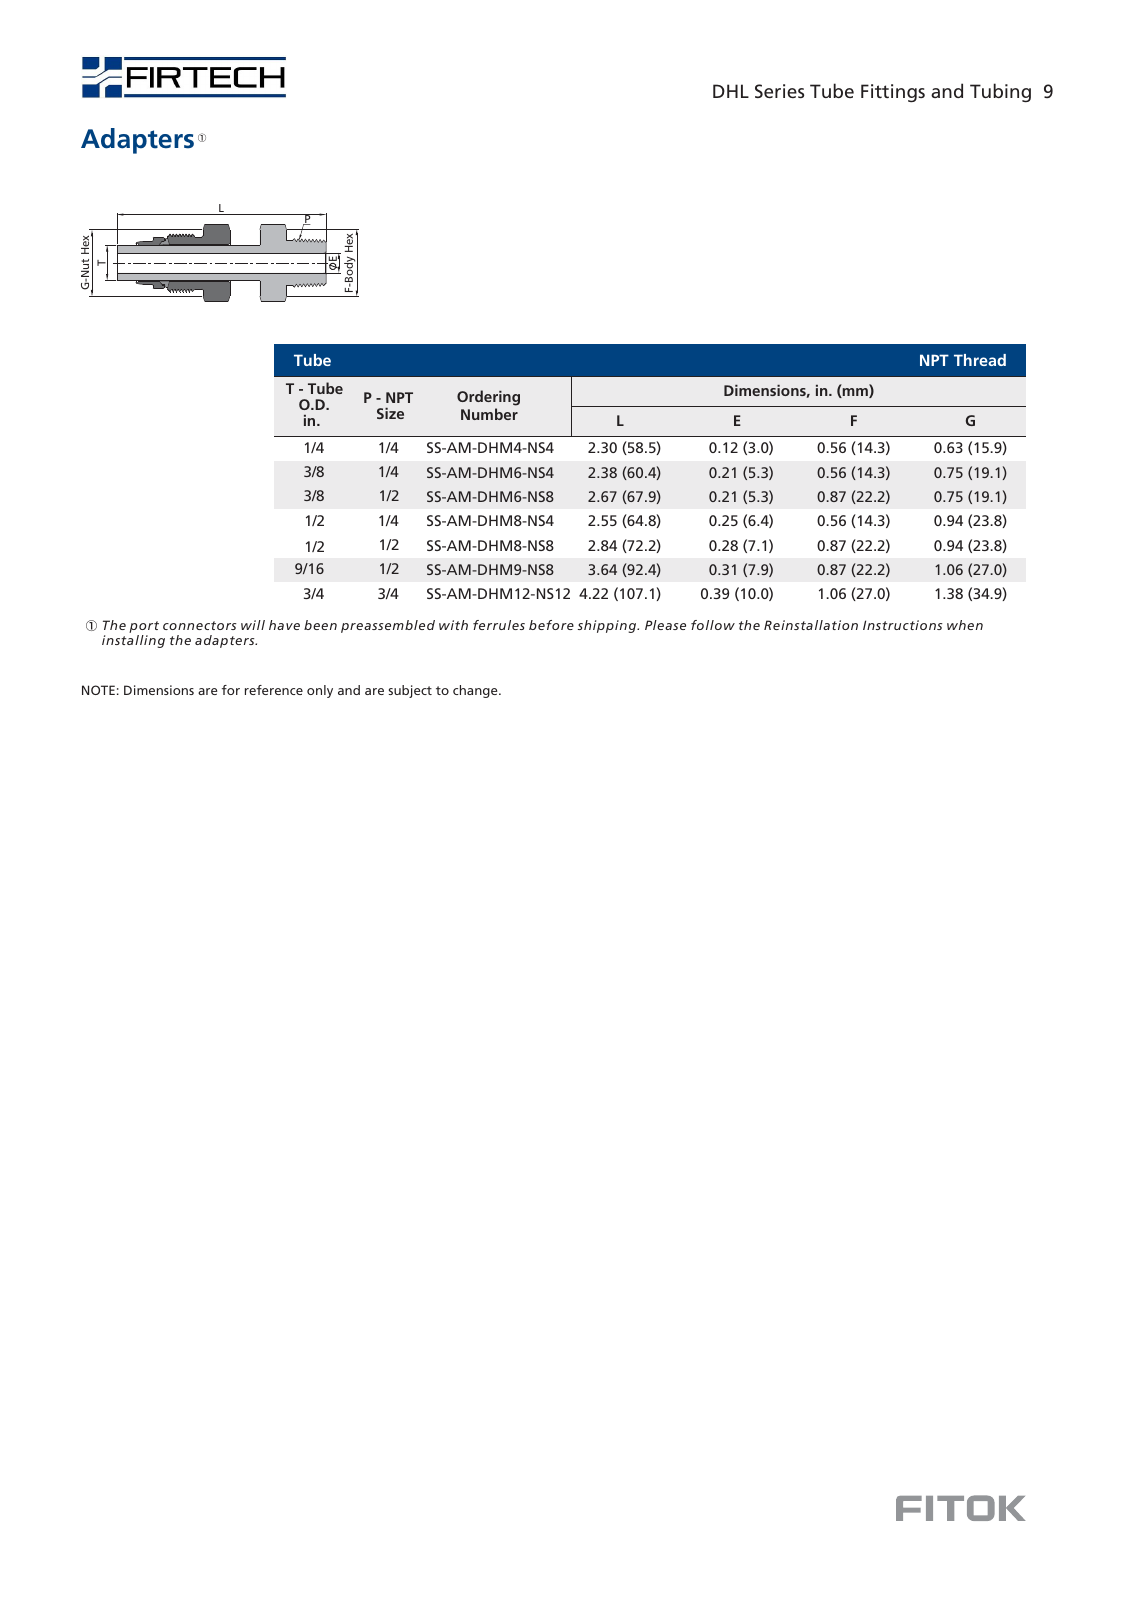 The height and width of the screenshot is (1604, 1134). I want to click on Thread, so click(980, 360).
